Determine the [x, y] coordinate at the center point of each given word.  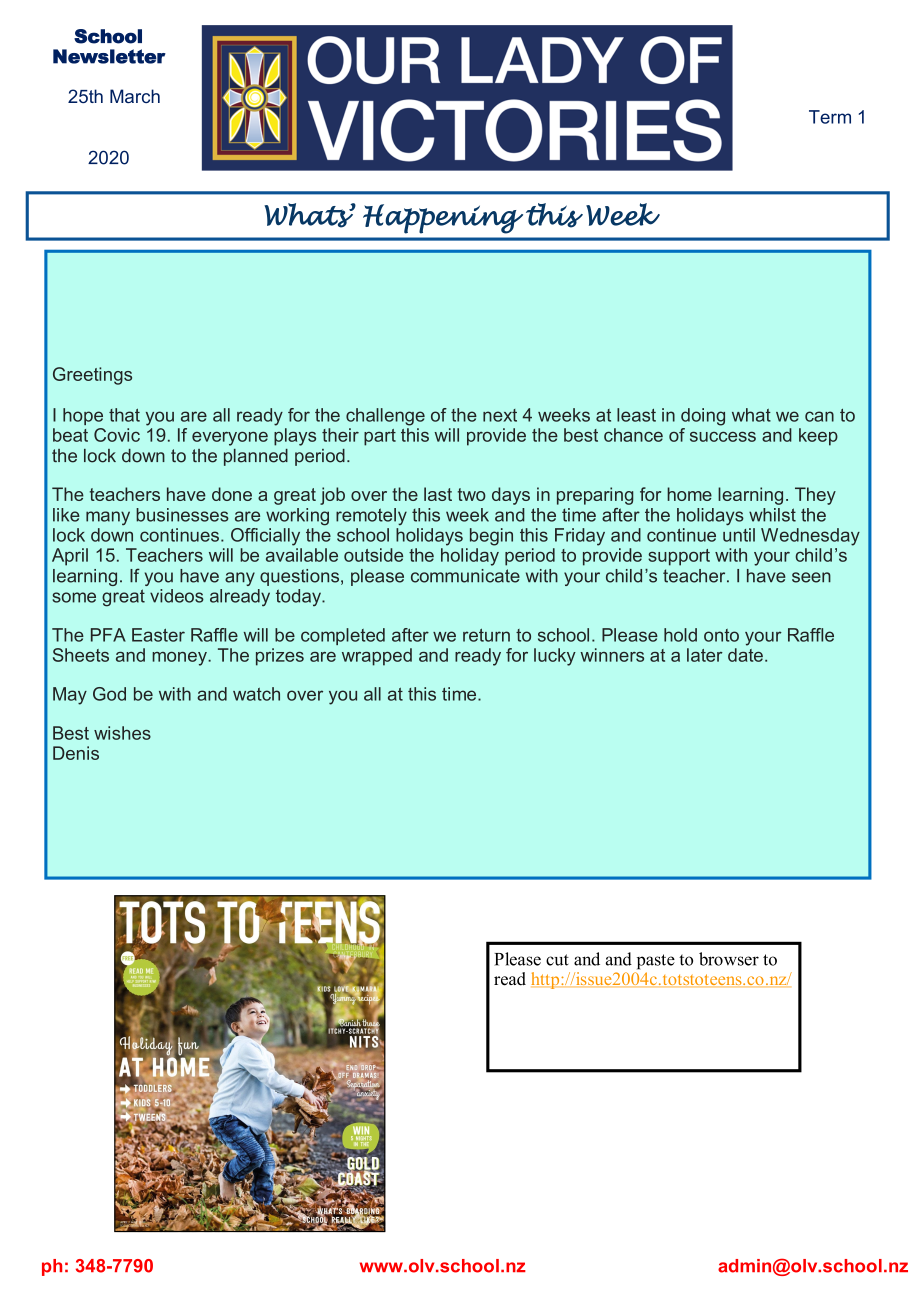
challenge [385, 417]
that [124, 415]
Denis [76, 753]
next [500, 415]
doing [703, 417]
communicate [465, 576]
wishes [122, 733]
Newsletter [109, 56]
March [135, 96]
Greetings [92, 376]
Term [830, 117]
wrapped [377, 657]
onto [721, 635]
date [745, 655]
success [723, 436]
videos [177, 596]
